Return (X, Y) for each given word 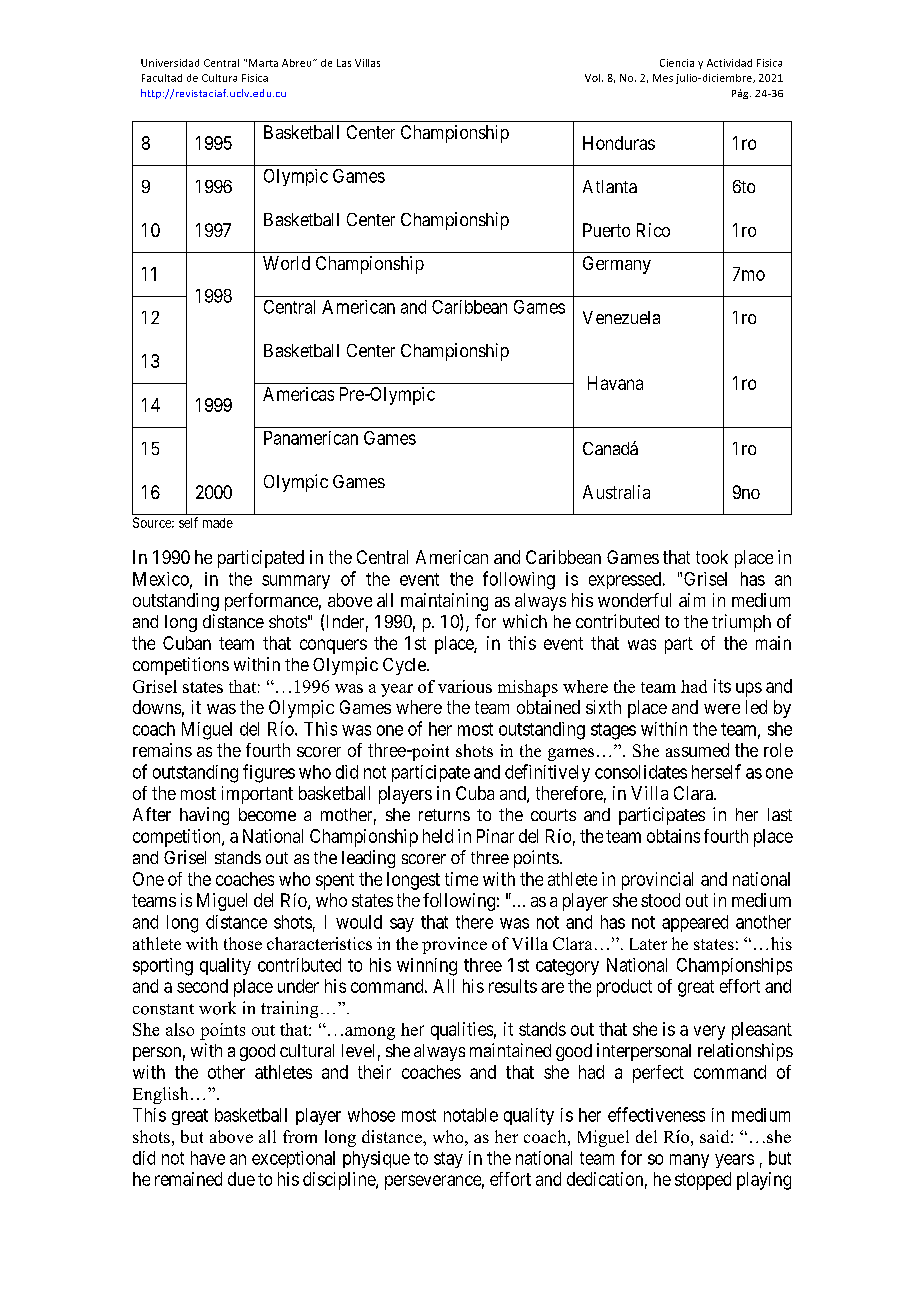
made (218, 523)
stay (448, 1160)
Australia (616, 492)
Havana (615, 383)
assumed (697, 750)
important (257, 795)
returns (444, 815)
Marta (263, 63)
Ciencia (677, 63)
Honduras (619, 143)
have (208, 1158)
